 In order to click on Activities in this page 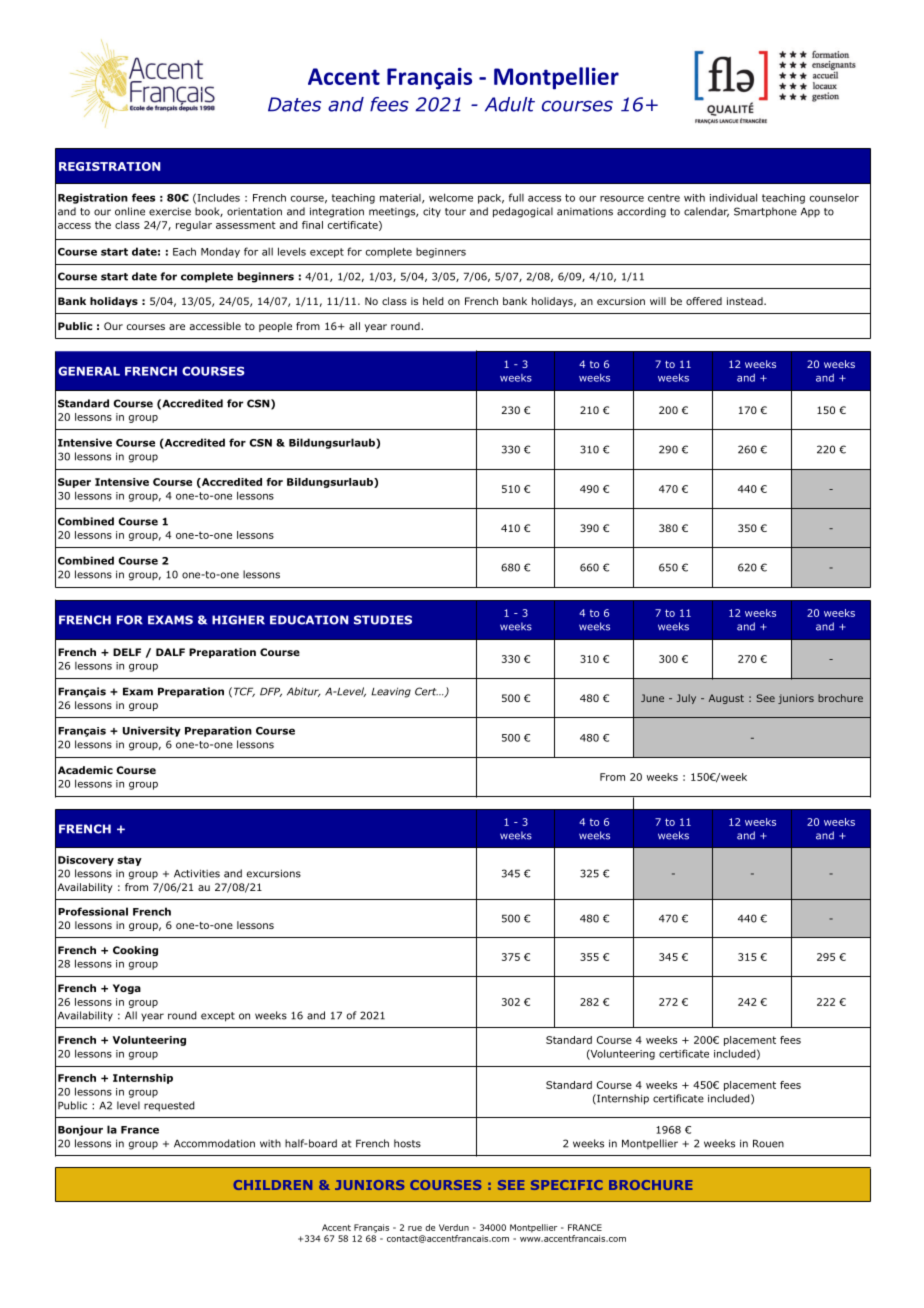, I will do `click(197, 873)`.
